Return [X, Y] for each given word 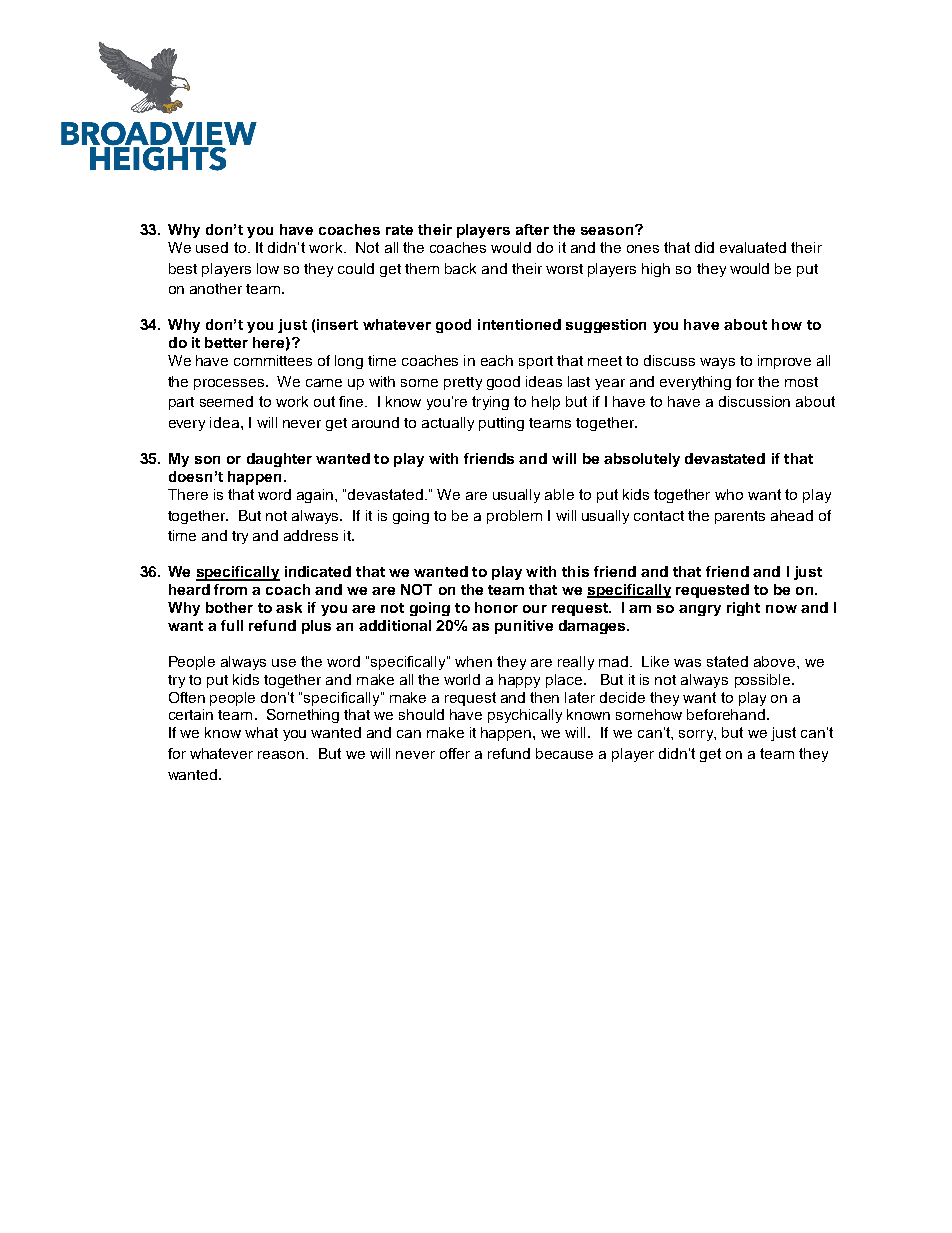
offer [455, 753]
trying [490, 403]
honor [496, 607]
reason [282, 755]
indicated [318, 571]
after [532, 229]
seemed [226, 401]
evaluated [753, 247]
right [743, 609]
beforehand [726, 714]
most [801, 382]
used [212, 247]
